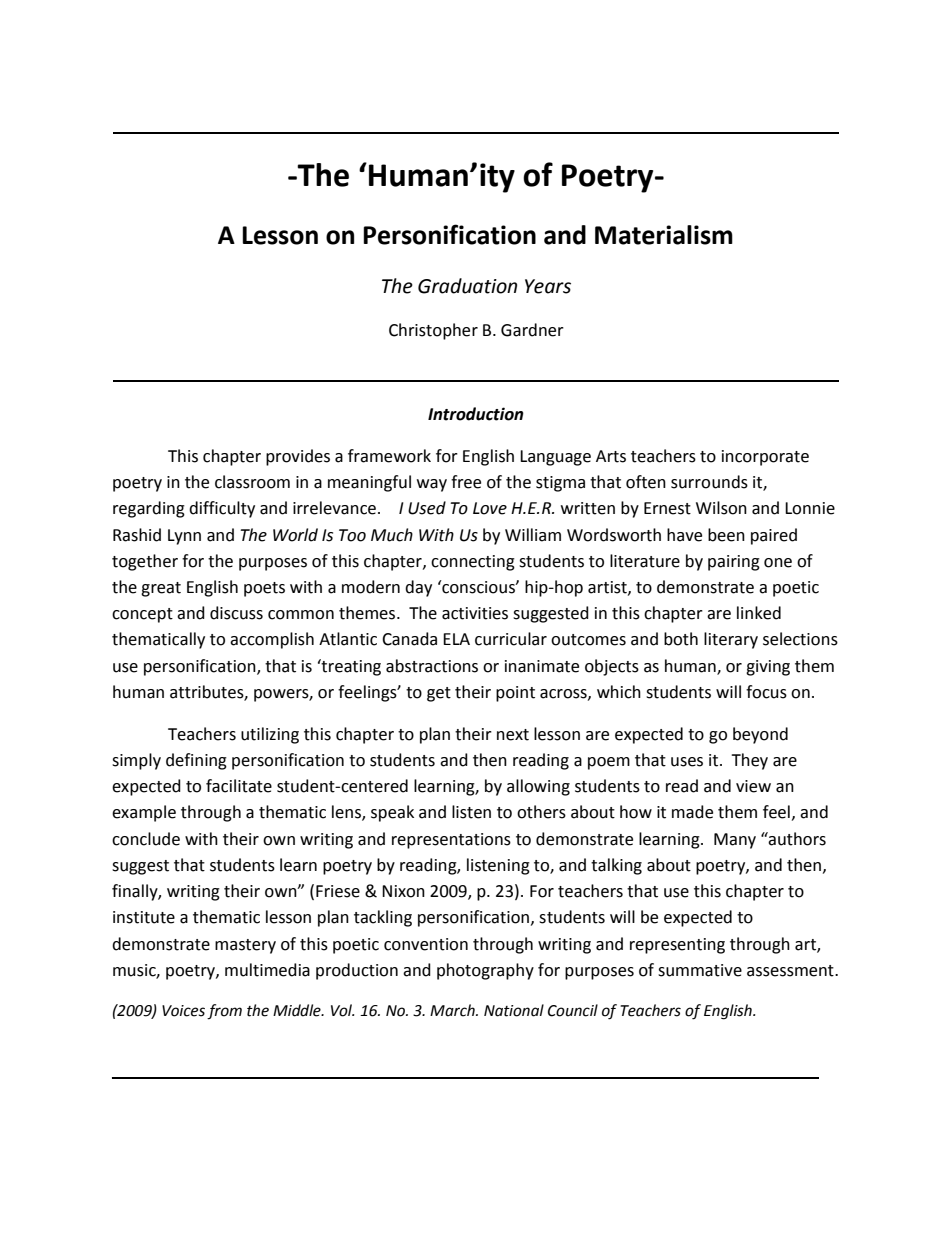  I want to click on summative, so click(700, 970).
